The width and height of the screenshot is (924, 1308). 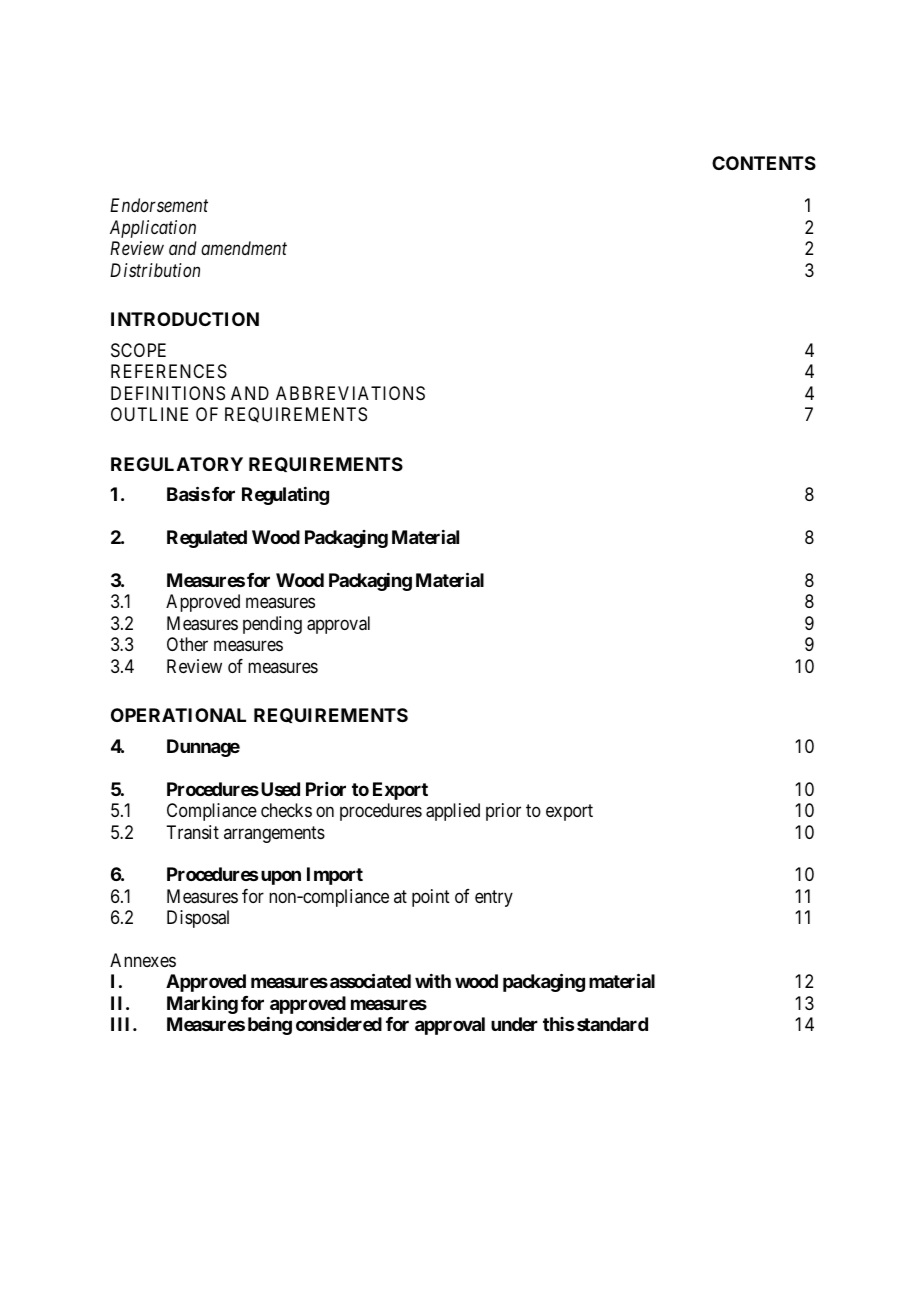 What do you see at coordinates (244, 248) in the screenshot?
I see `amendment` at bounding box center [244, 248].
